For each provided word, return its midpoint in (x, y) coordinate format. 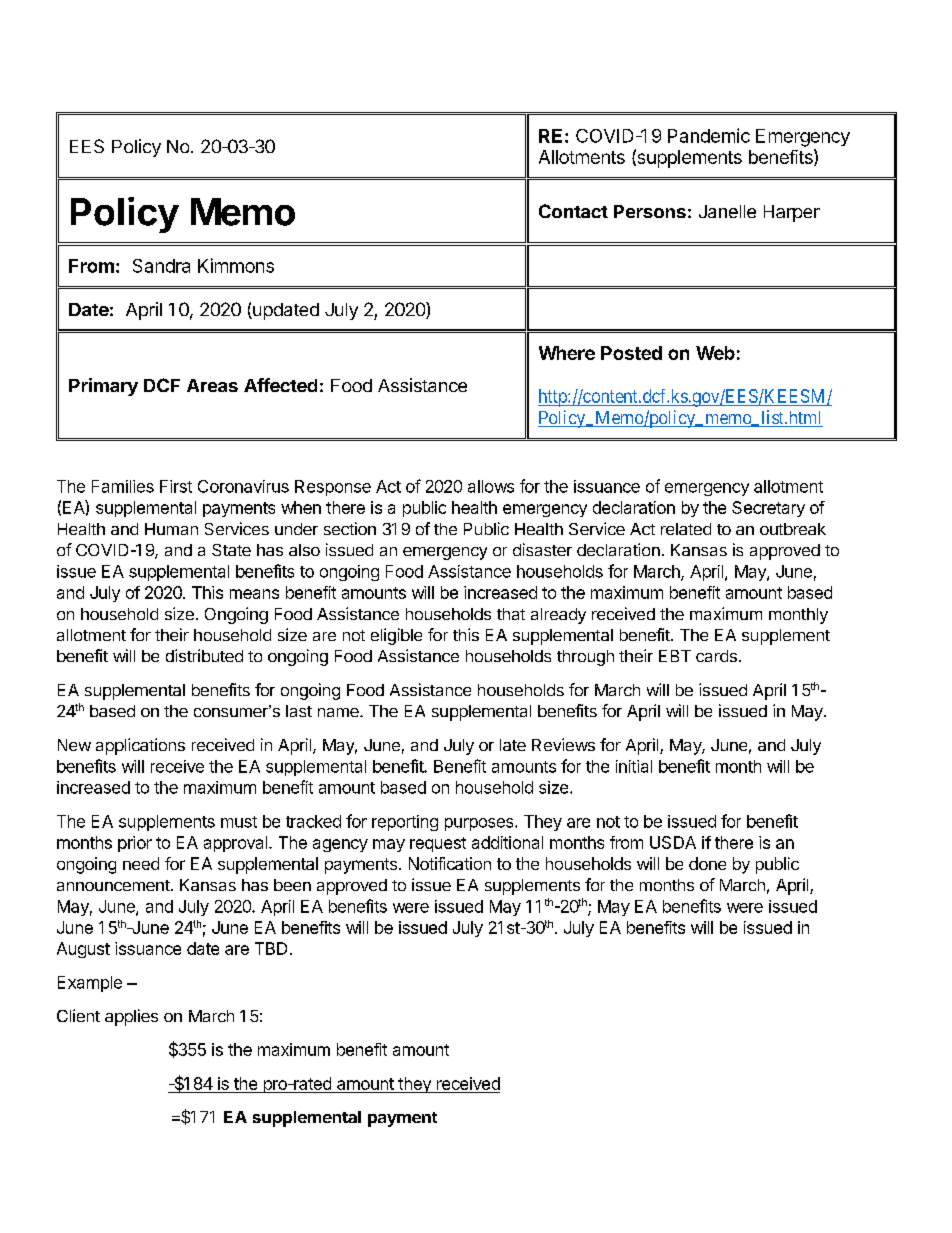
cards (716, 656)
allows (491, 486)
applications (140, 746)
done (707, 863)
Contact (573, 211)
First (176, 486)
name (339, 712)
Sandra (161, 266)
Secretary (768, 509)
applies (131, 1017)
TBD (271, 948)
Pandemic (709, 135)
